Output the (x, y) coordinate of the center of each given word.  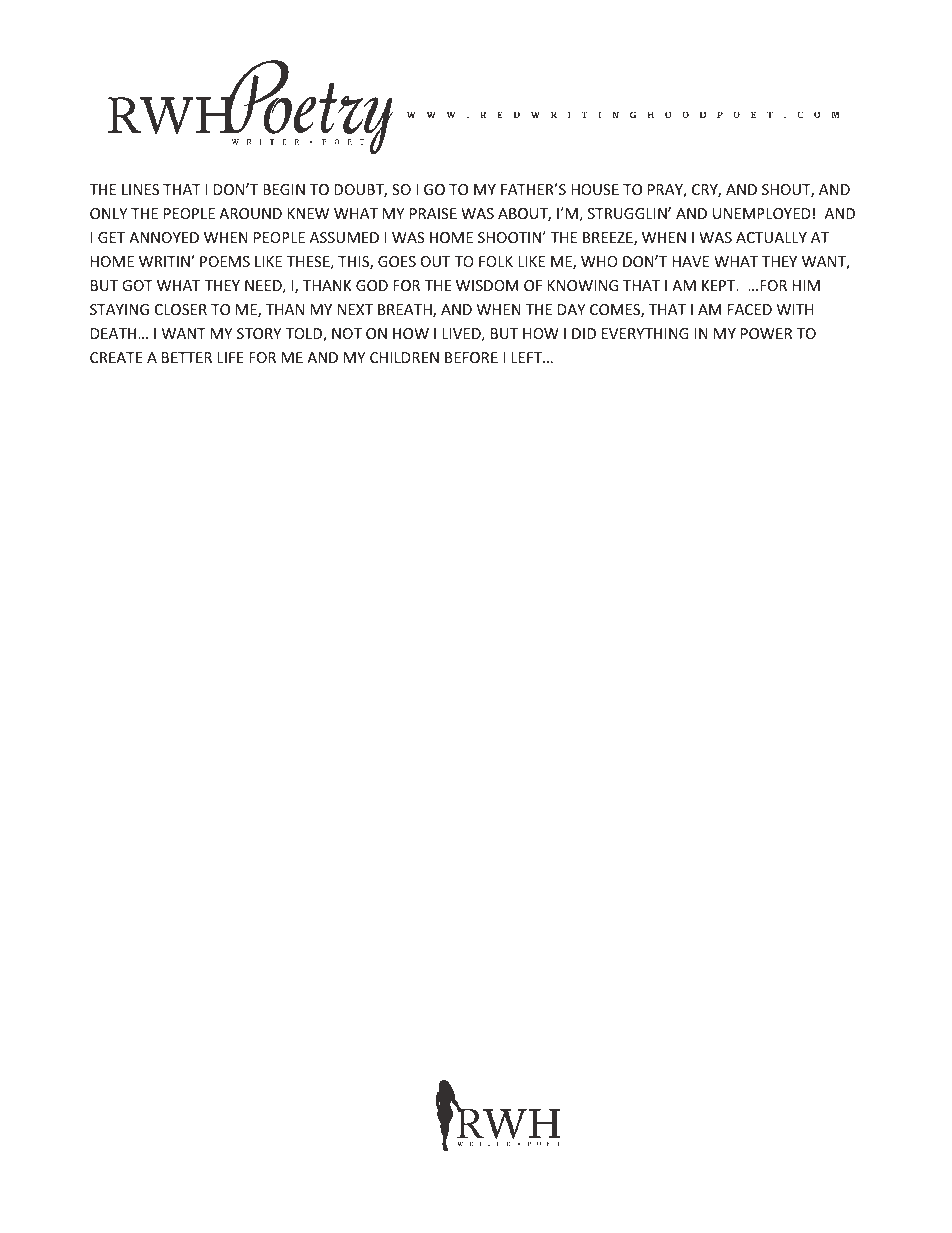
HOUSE (595, 189)
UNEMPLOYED (762, 213)
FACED (750, 309)
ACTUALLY (771, 237)
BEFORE (471, 357)
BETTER (187, 357)
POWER (766, 333)
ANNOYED (164, 237)
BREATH (406, 311)
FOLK (496, 261)
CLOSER (181, 309)
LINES (140, 189)
